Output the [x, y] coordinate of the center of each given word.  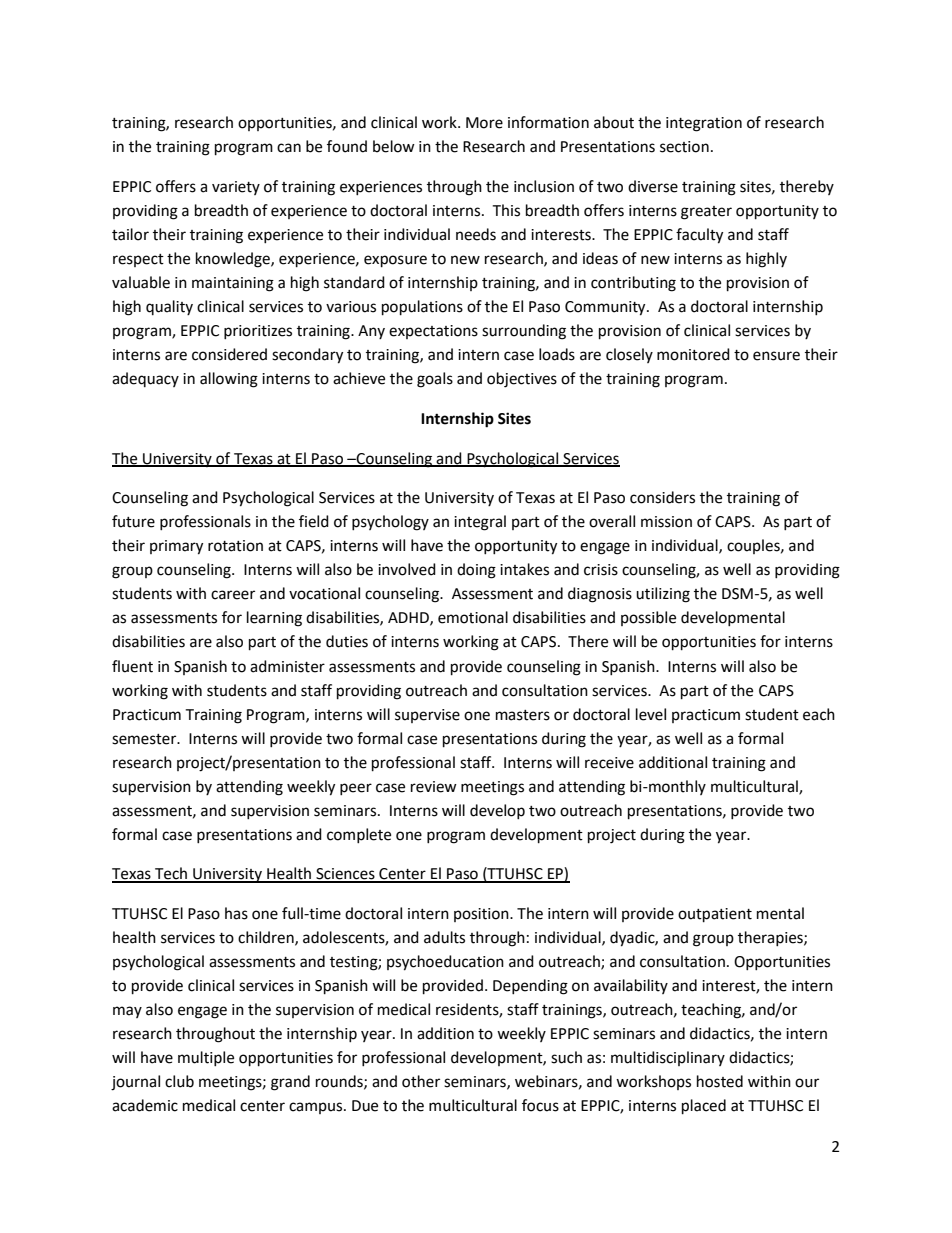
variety [236, 188]
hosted [720, 1081]
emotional [473, 617]
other [421, 1081]
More [484, 123]
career [233, 595]
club [179, 1081]
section [684, 147]
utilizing [663, 595]
